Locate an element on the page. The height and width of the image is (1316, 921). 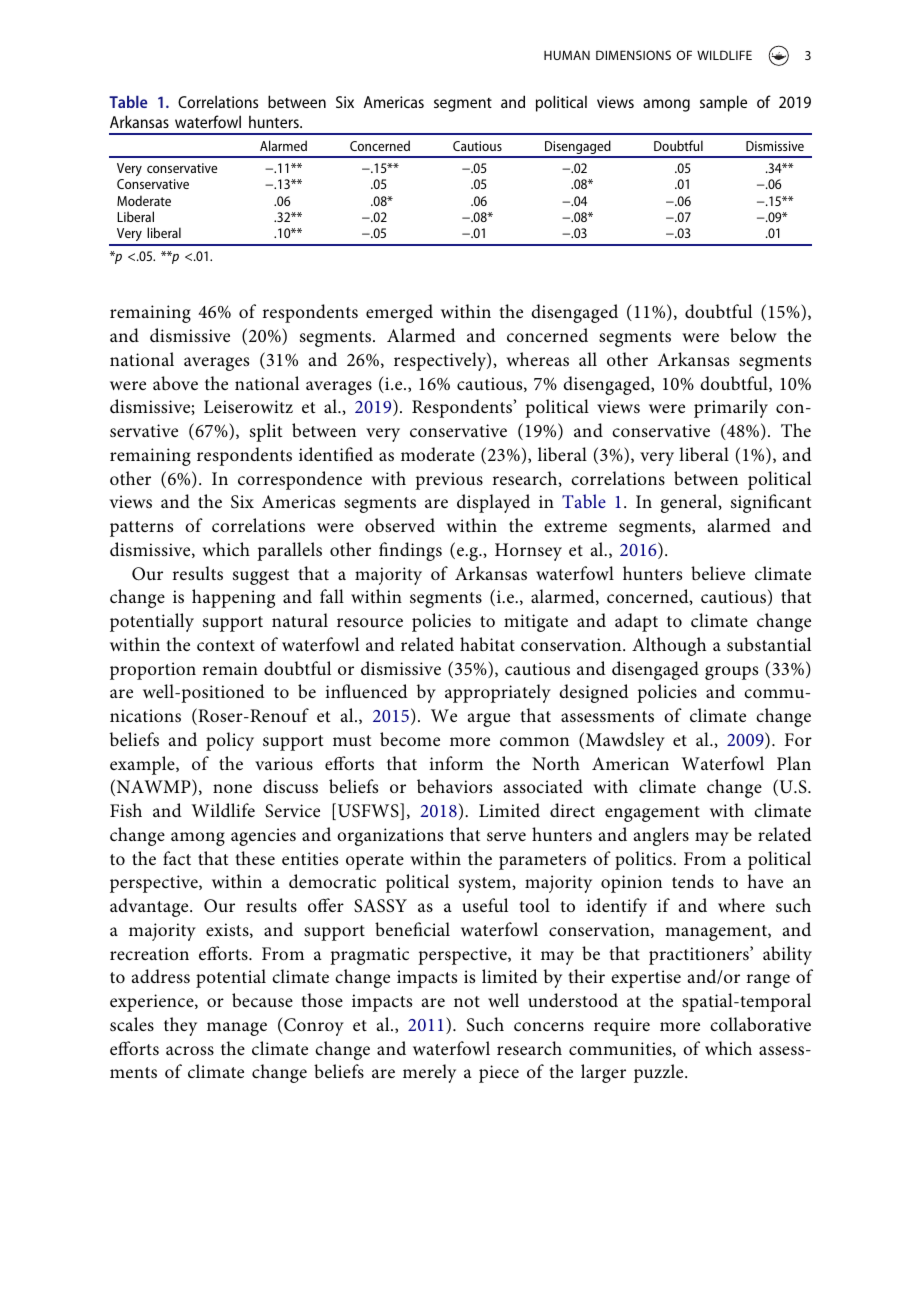
emerged is located at coordinates (399, 313).
